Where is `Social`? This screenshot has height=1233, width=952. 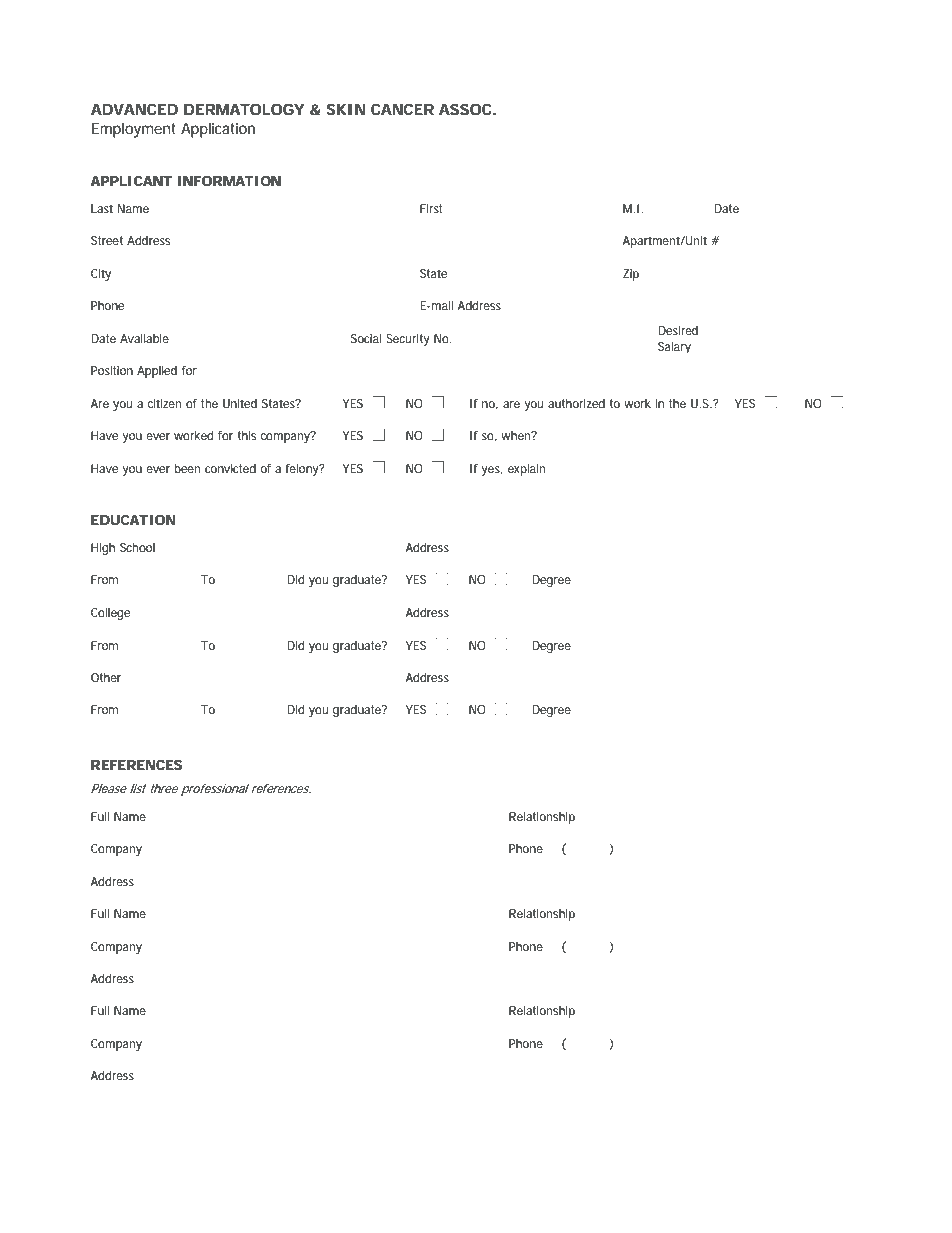
Social is located at coordinates (366, 338).
